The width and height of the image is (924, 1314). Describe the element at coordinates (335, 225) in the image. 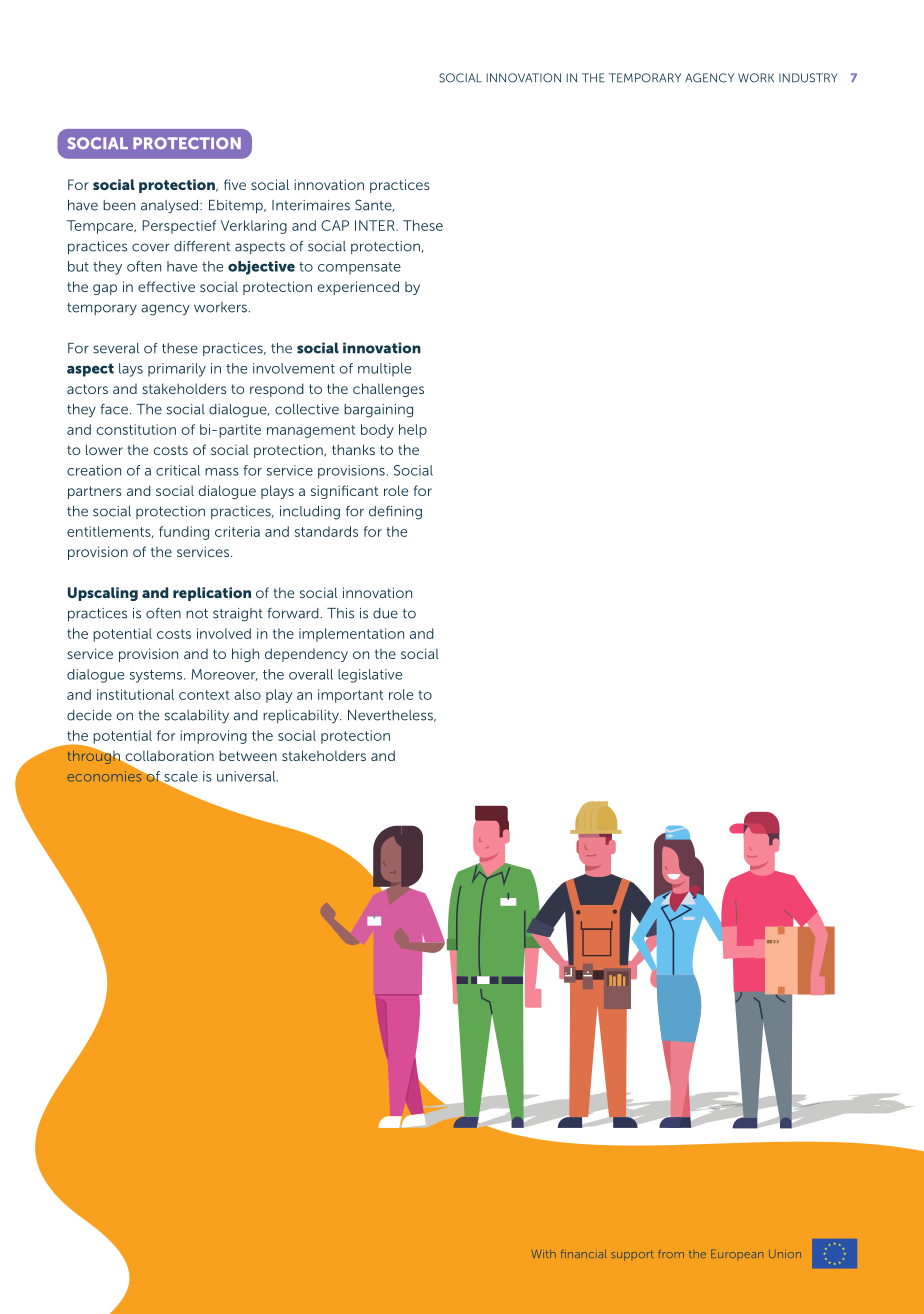

I see `CAP` at that location.
